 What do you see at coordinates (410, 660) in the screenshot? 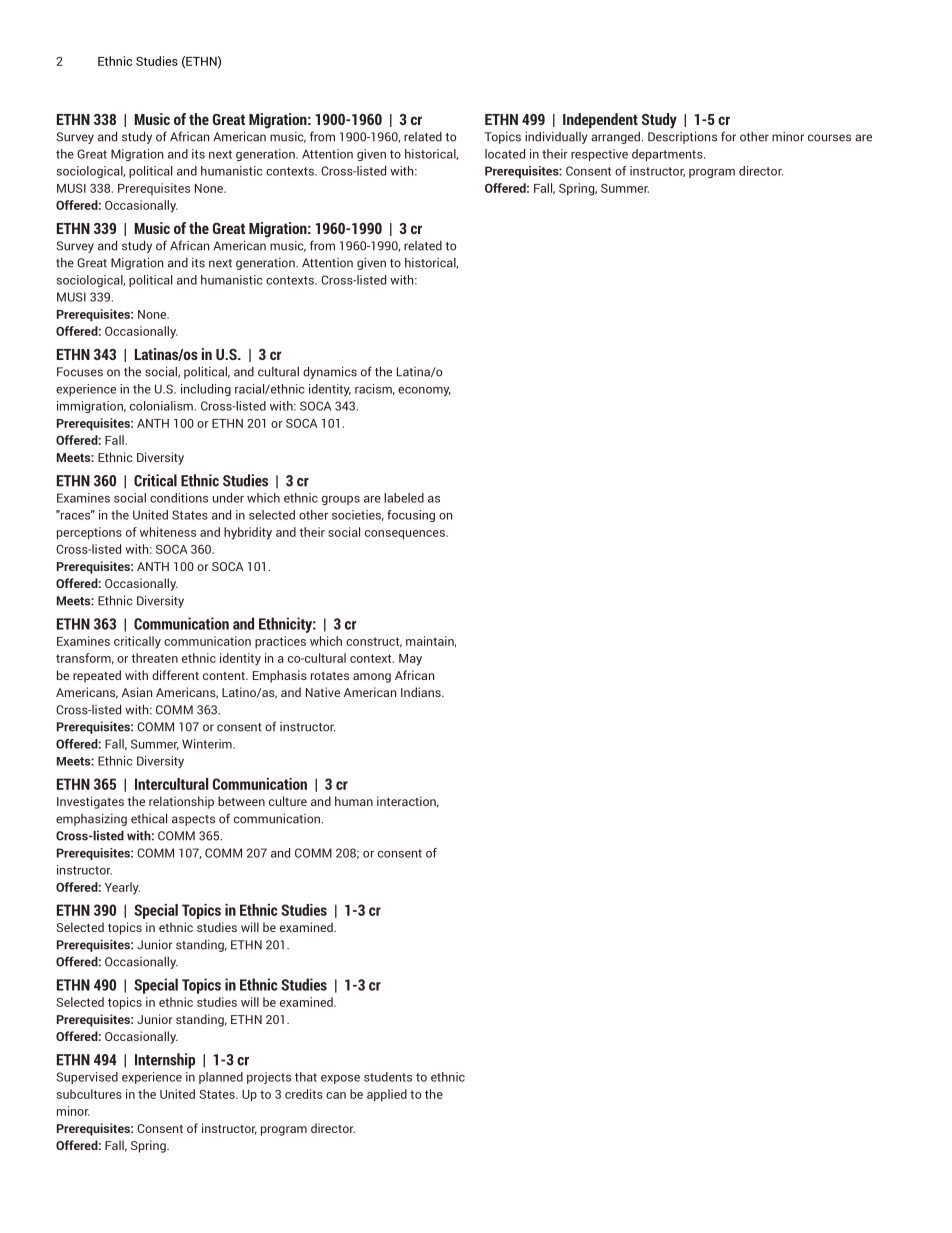
I see `May` at bounding box center [410, 660].
